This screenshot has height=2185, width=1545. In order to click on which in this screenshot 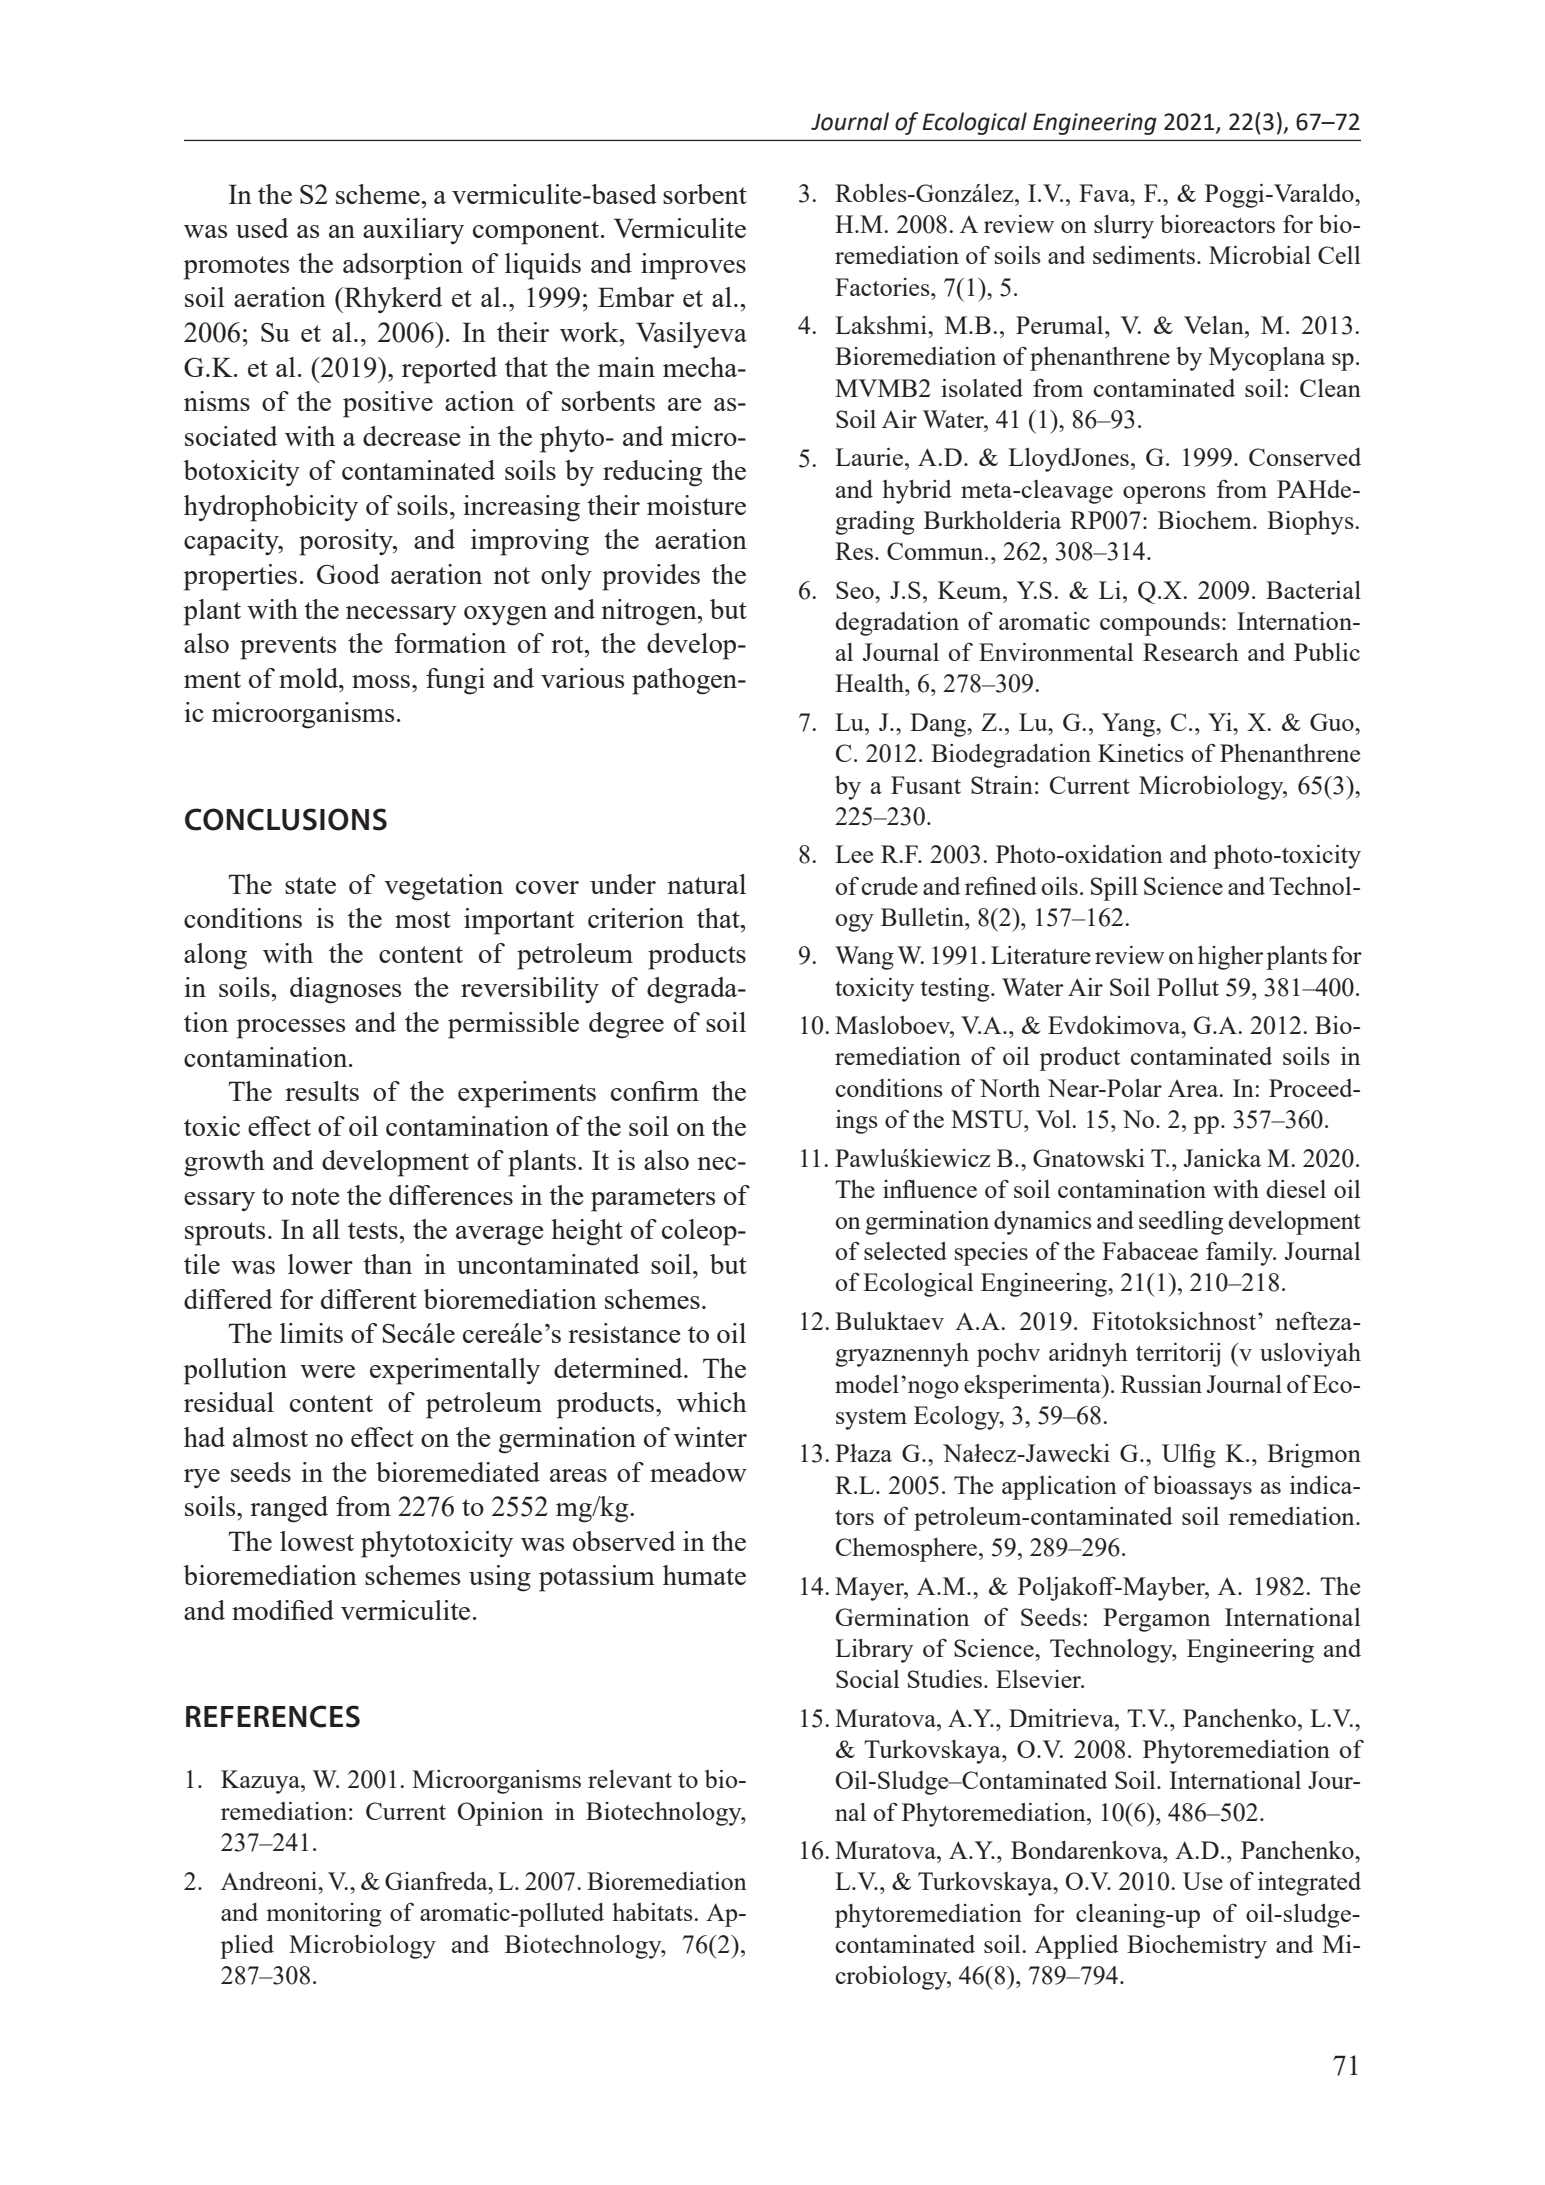, I will do `click(712, 1402)`.
